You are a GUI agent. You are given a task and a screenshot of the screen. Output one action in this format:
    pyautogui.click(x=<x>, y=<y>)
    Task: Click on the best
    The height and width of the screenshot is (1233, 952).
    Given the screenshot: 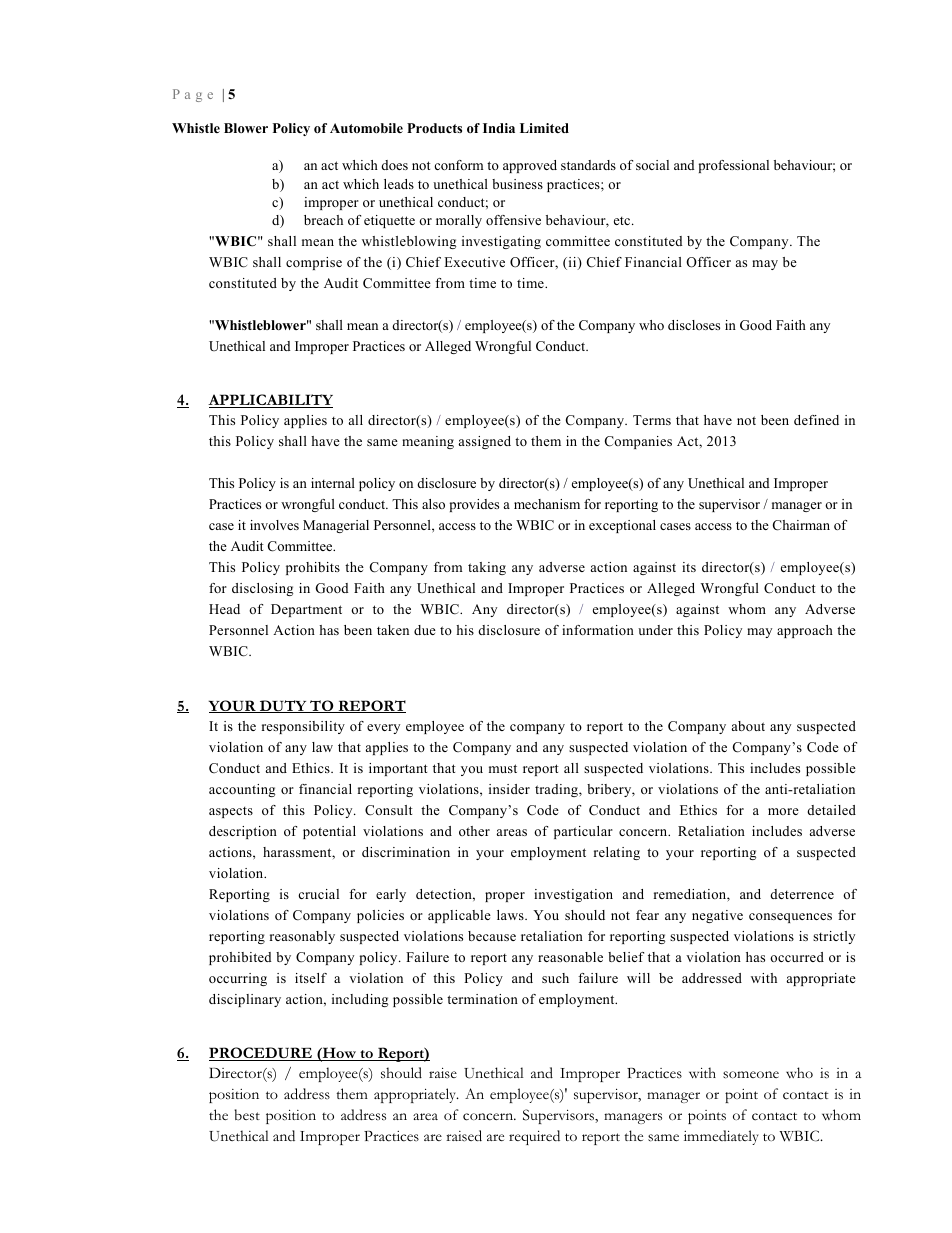 What is the action you would take?
    pyautogui.click(x=247, y=1115)
